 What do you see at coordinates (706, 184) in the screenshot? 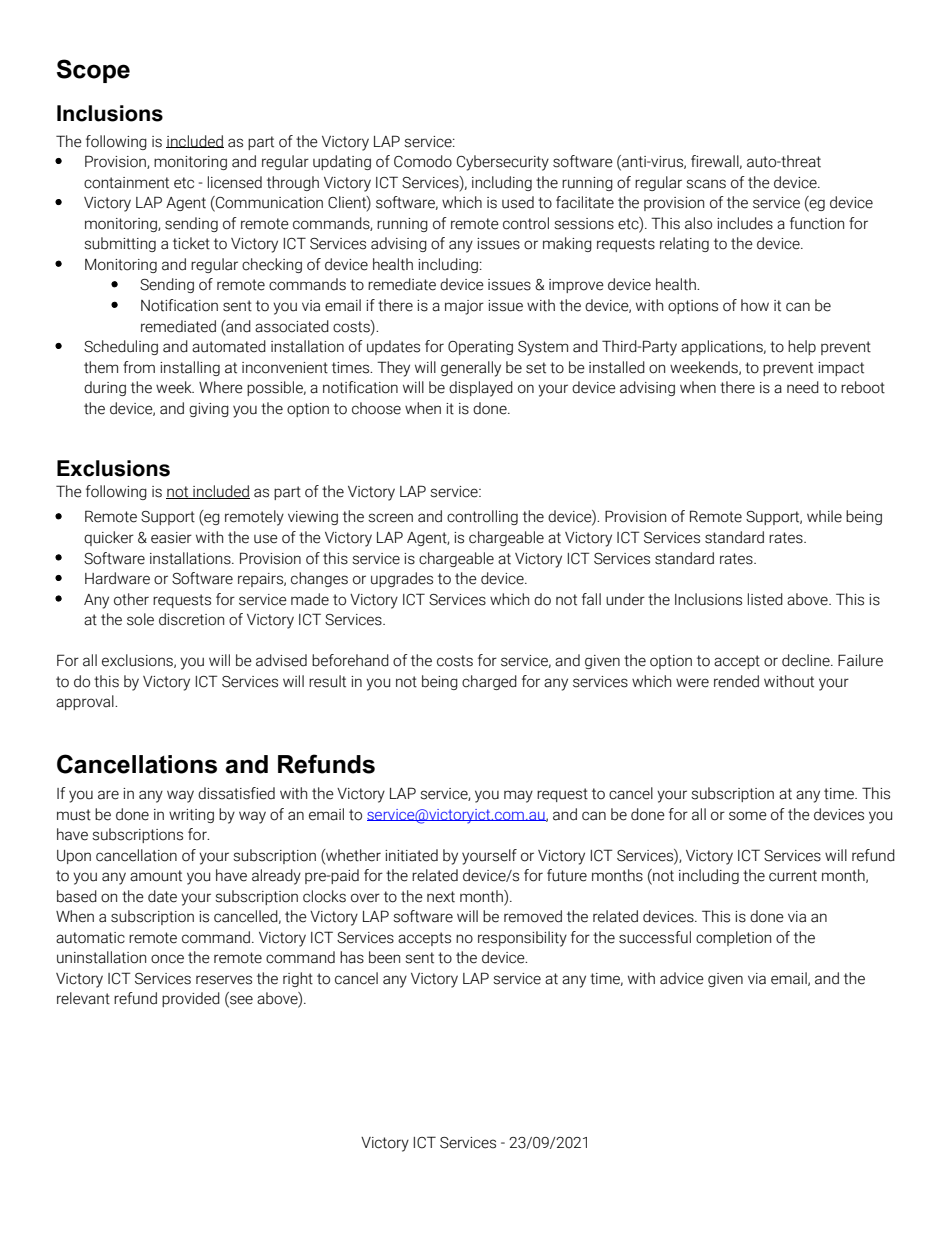
I see `scans` at bounding box center [706, 184].
